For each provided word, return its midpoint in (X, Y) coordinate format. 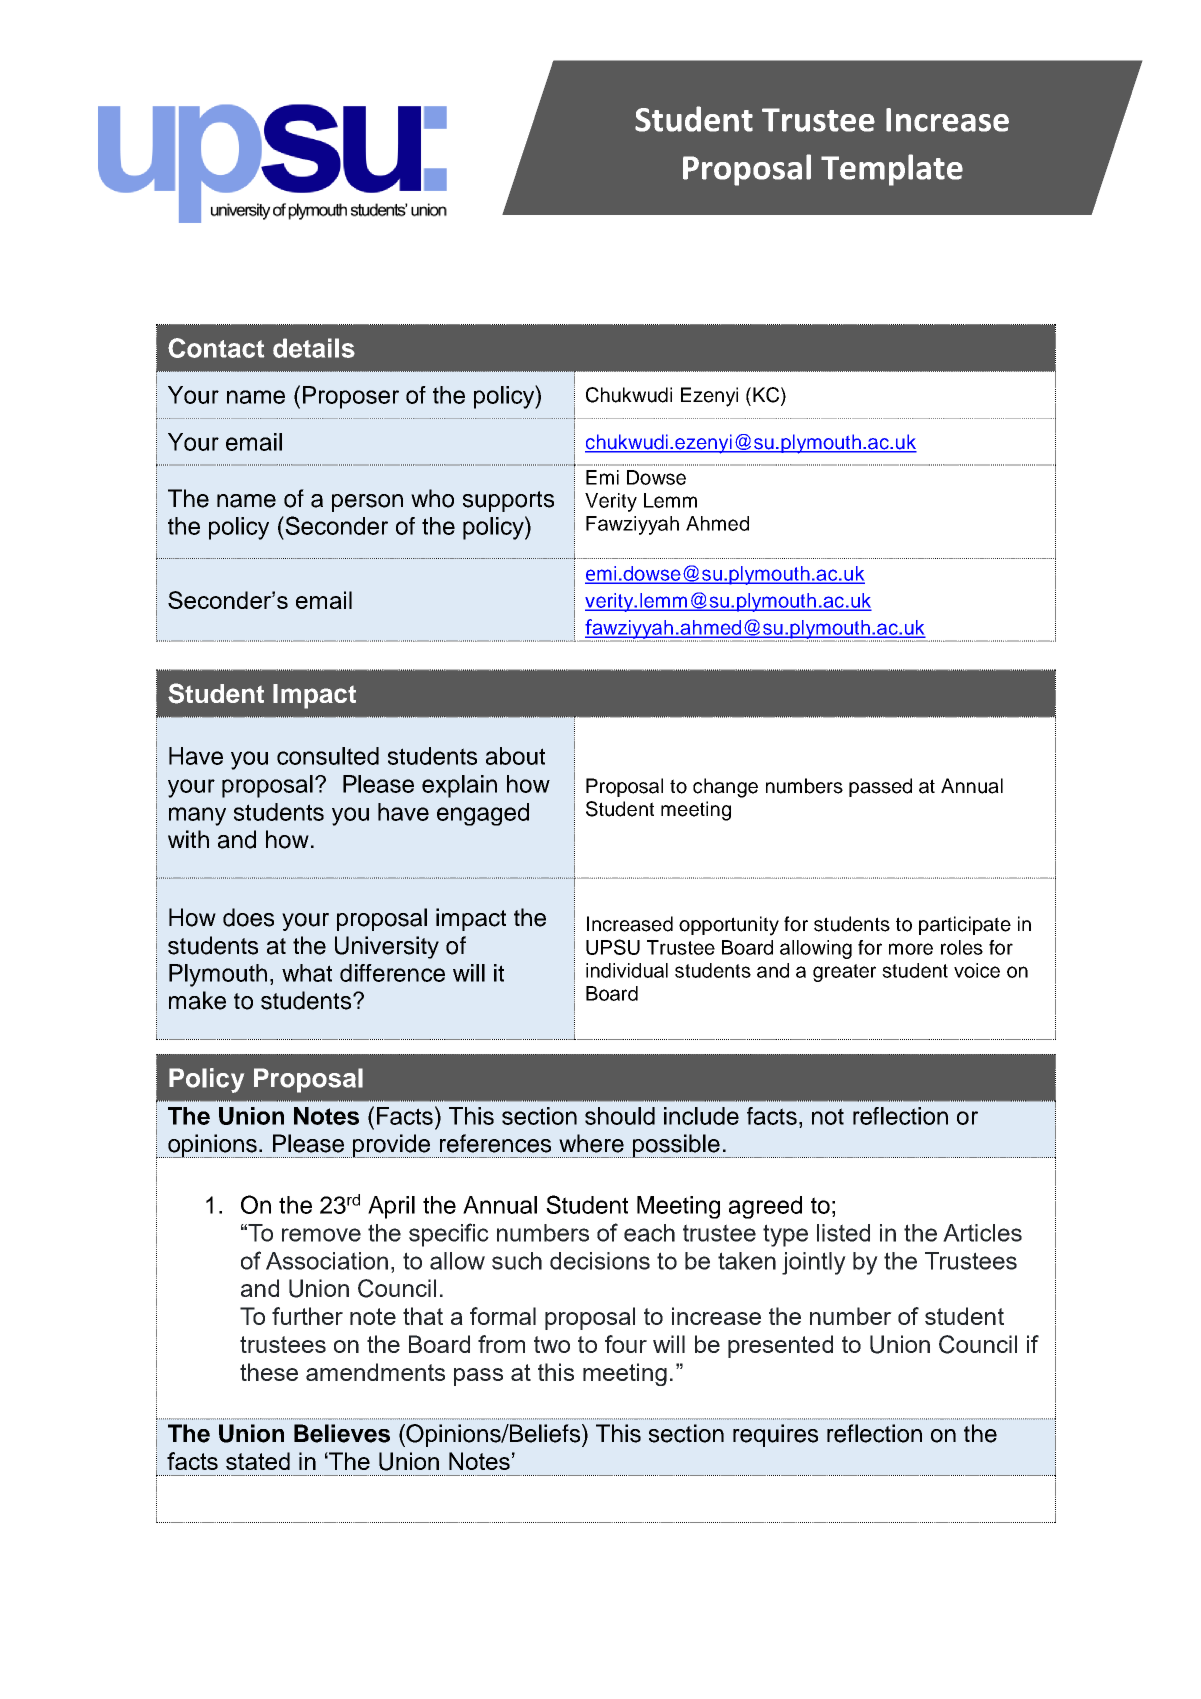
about (515, 756)
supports (508, 501)
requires (775, 1435)
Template (892, 170)
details (314, 348)
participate (965, 925)
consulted (328, 756)
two (552, 1344)
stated (258, 1461)
